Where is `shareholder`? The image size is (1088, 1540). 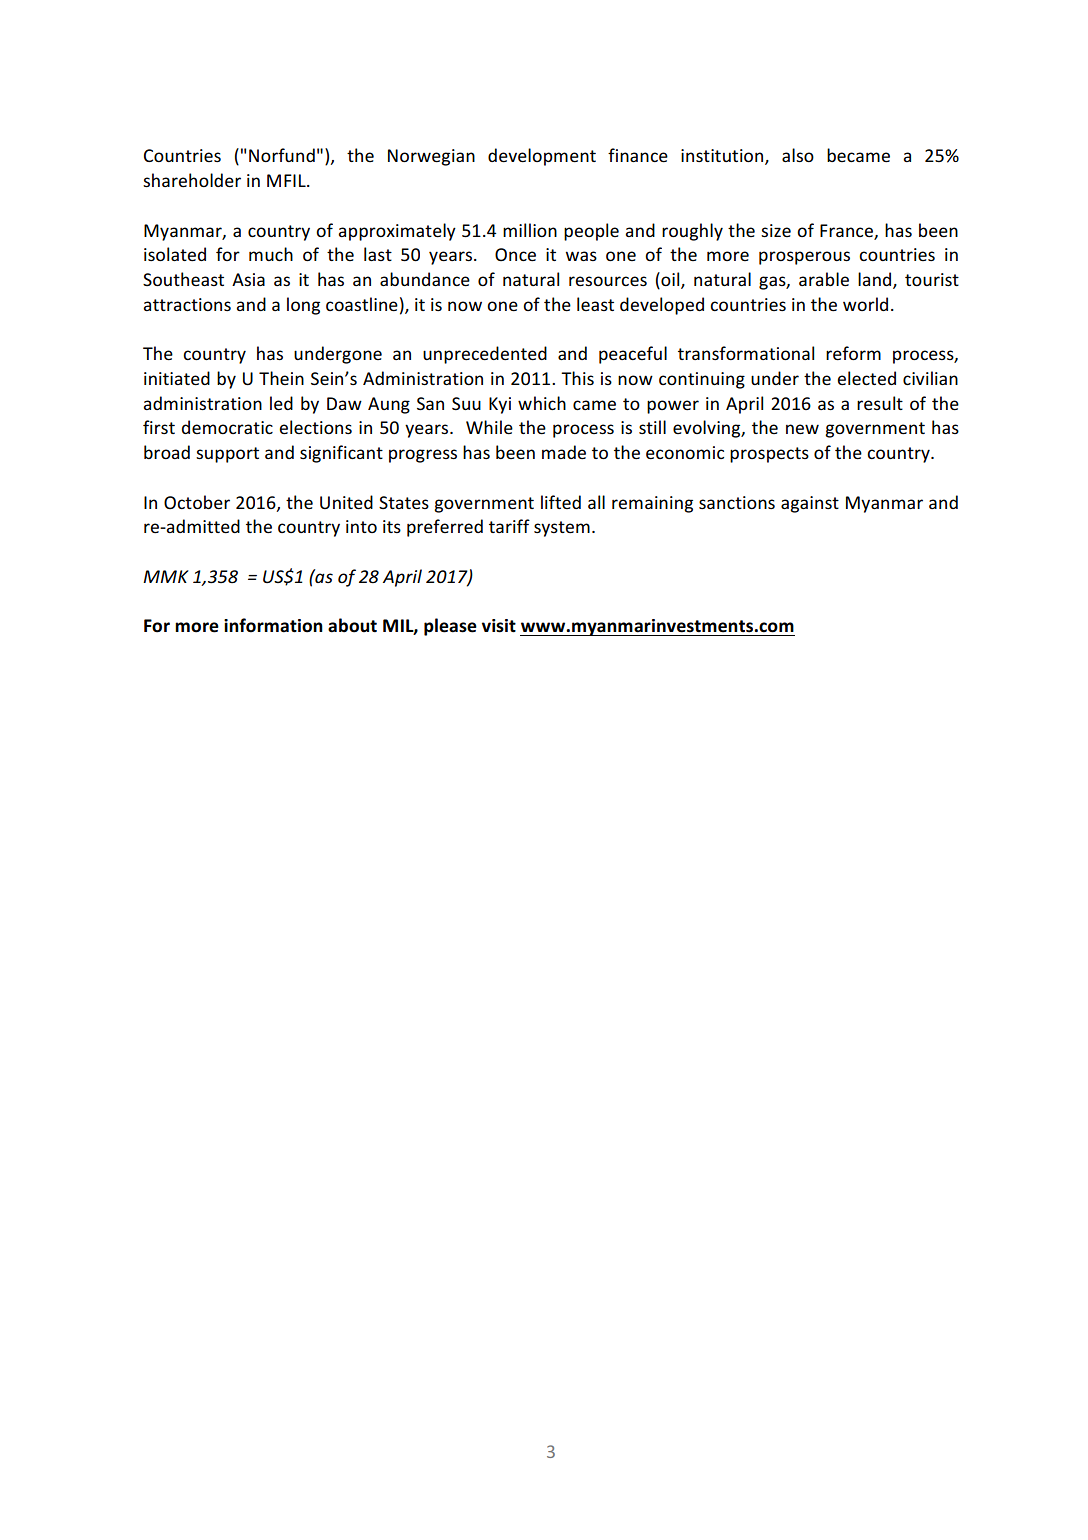
shareholder is located at coordinates (192, 180).
